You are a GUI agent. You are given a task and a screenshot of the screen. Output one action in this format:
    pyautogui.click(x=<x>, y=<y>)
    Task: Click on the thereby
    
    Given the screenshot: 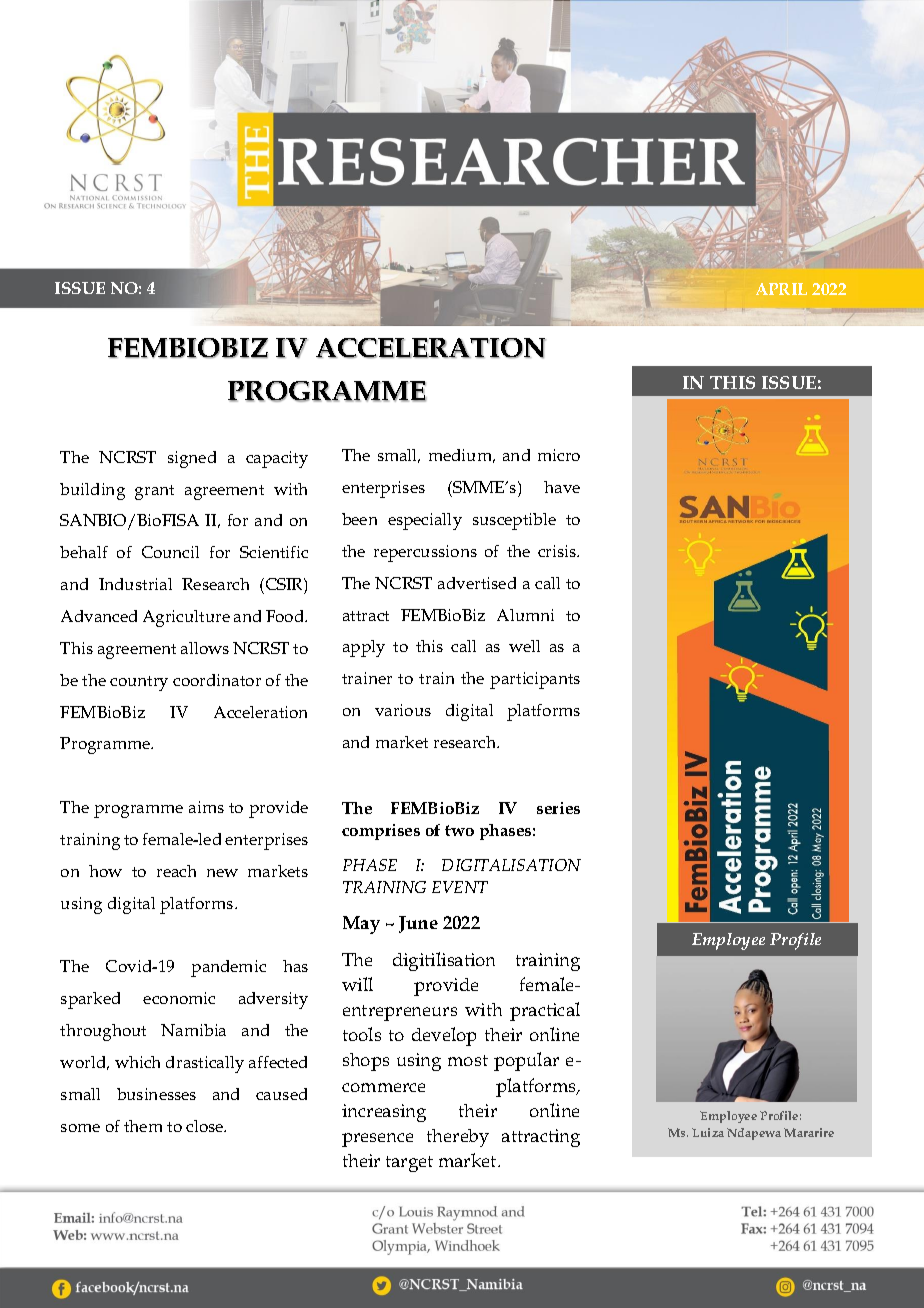 What is the action you would take?
    pyautogui.click(x=458, y=1138)
